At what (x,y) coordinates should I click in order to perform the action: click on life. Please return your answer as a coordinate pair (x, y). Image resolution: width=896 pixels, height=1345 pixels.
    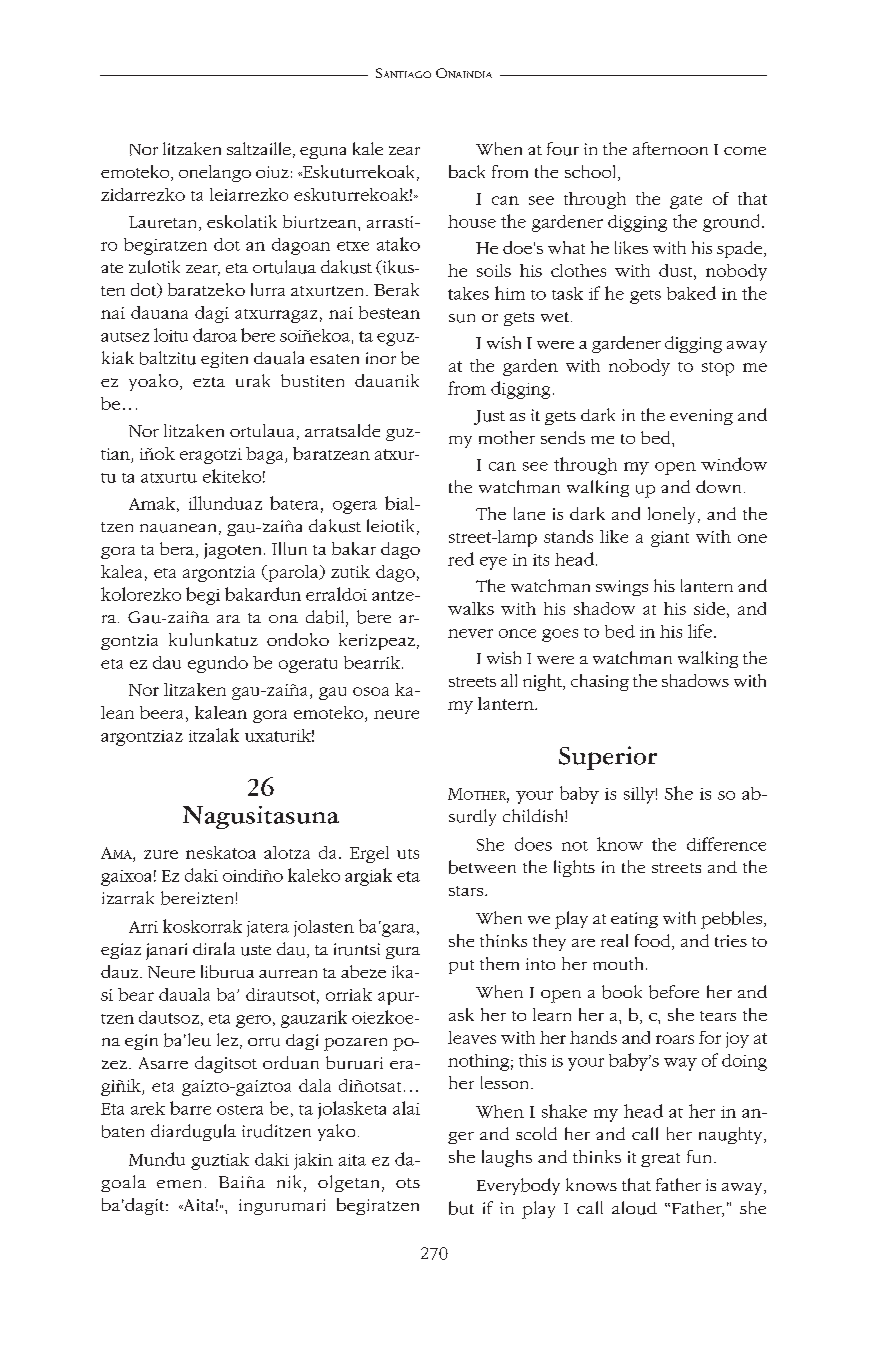
    Looking at the image, I should click on (700, 631).
